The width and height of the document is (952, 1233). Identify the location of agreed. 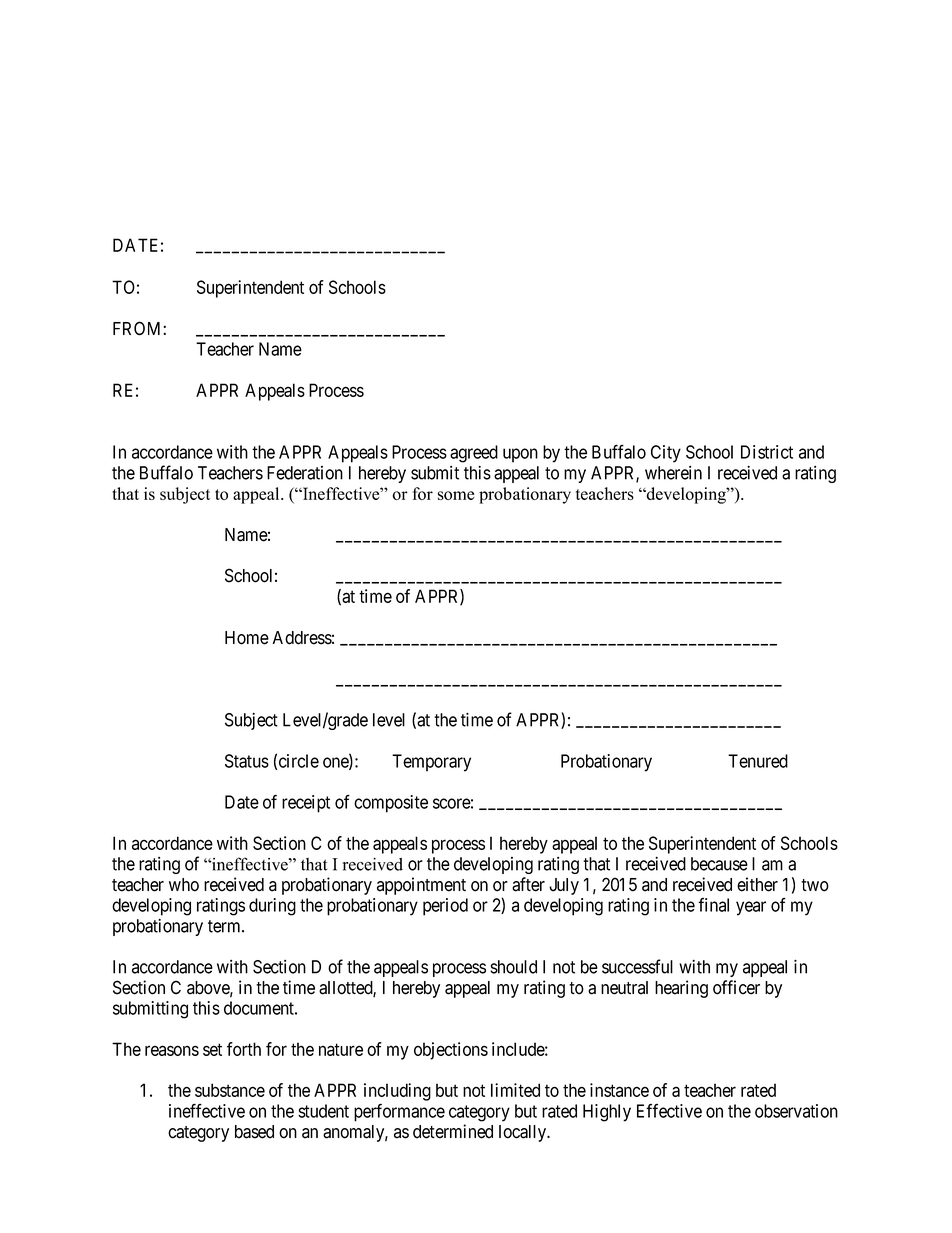
(474, 454).
